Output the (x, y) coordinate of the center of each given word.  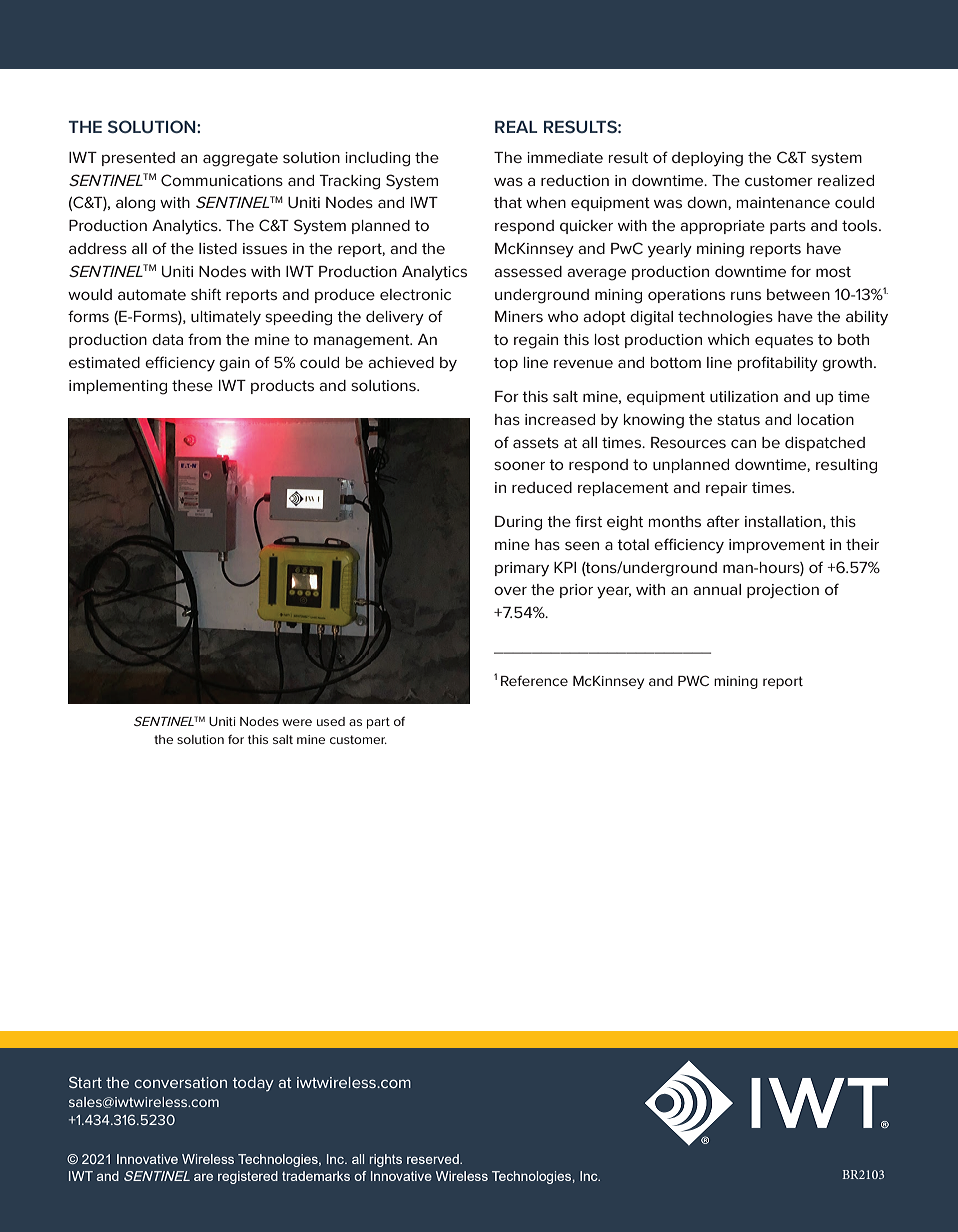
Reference (534, 680)
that (508, 202)
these (192, 385)
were (297, 722)
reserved (434, 1159)
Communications (222, 180)
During (518, 523)
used (331, 721)
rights (386, 1160)
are (203, 1177)
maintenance (783, 202)
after (723, 521)
